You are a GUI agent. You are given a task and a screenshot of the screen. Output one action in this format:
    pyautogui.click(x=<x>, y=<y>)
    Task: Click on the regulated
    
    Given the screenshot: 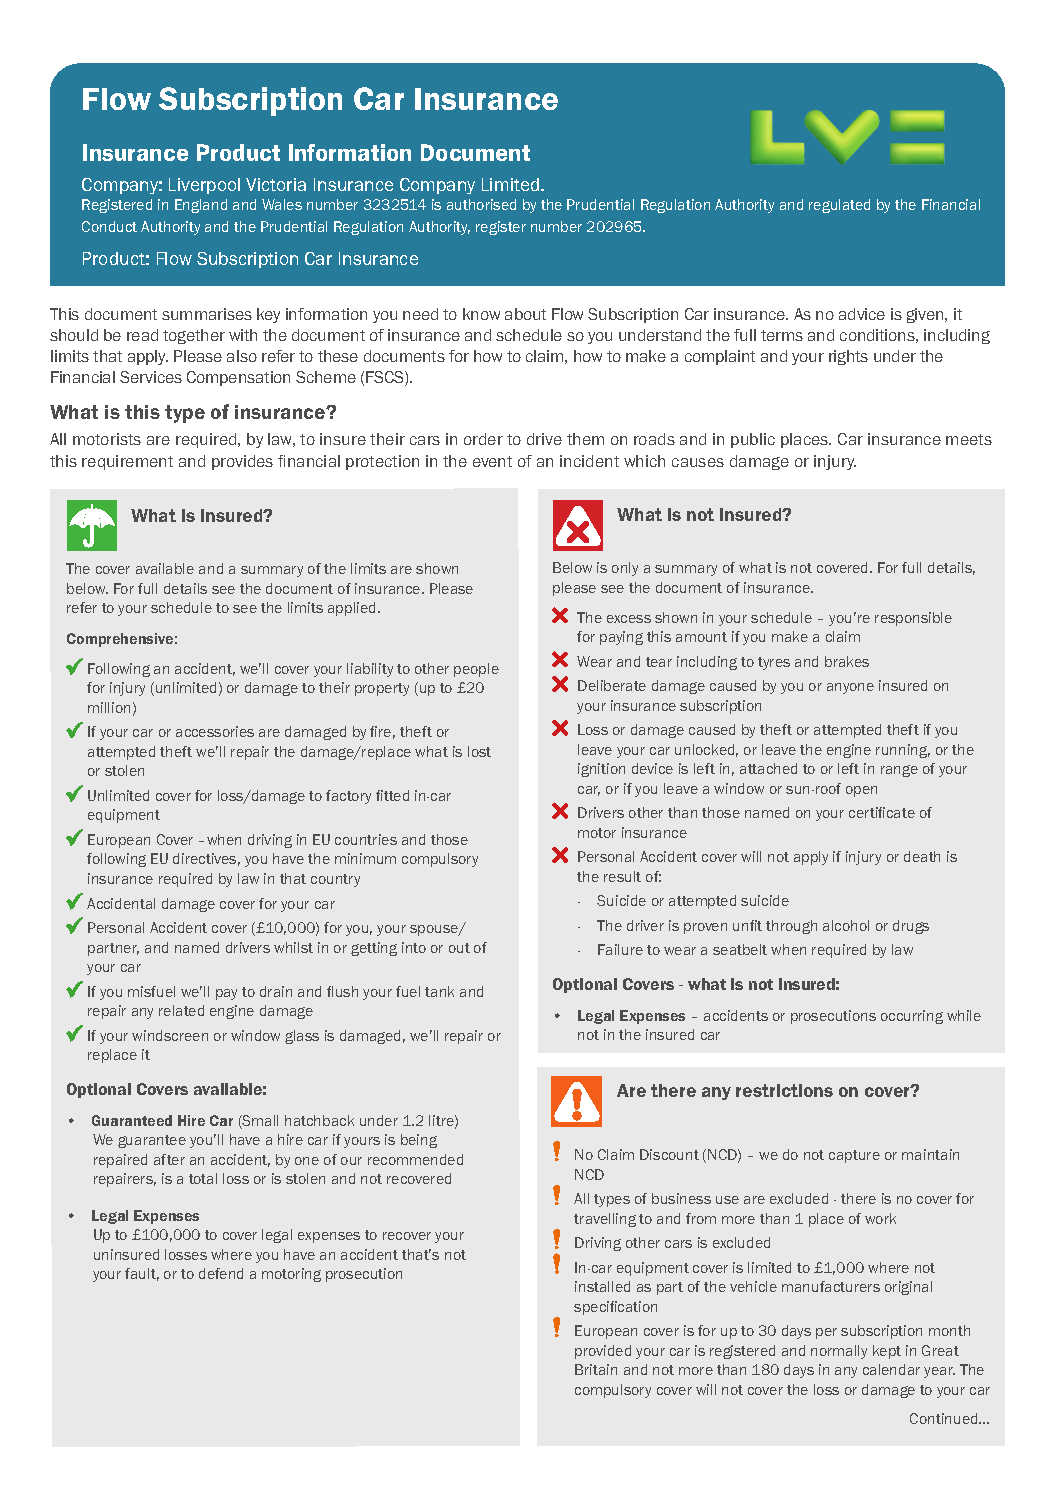 What is the action you would take?
    pyautogui.click(x=839, y=206)
